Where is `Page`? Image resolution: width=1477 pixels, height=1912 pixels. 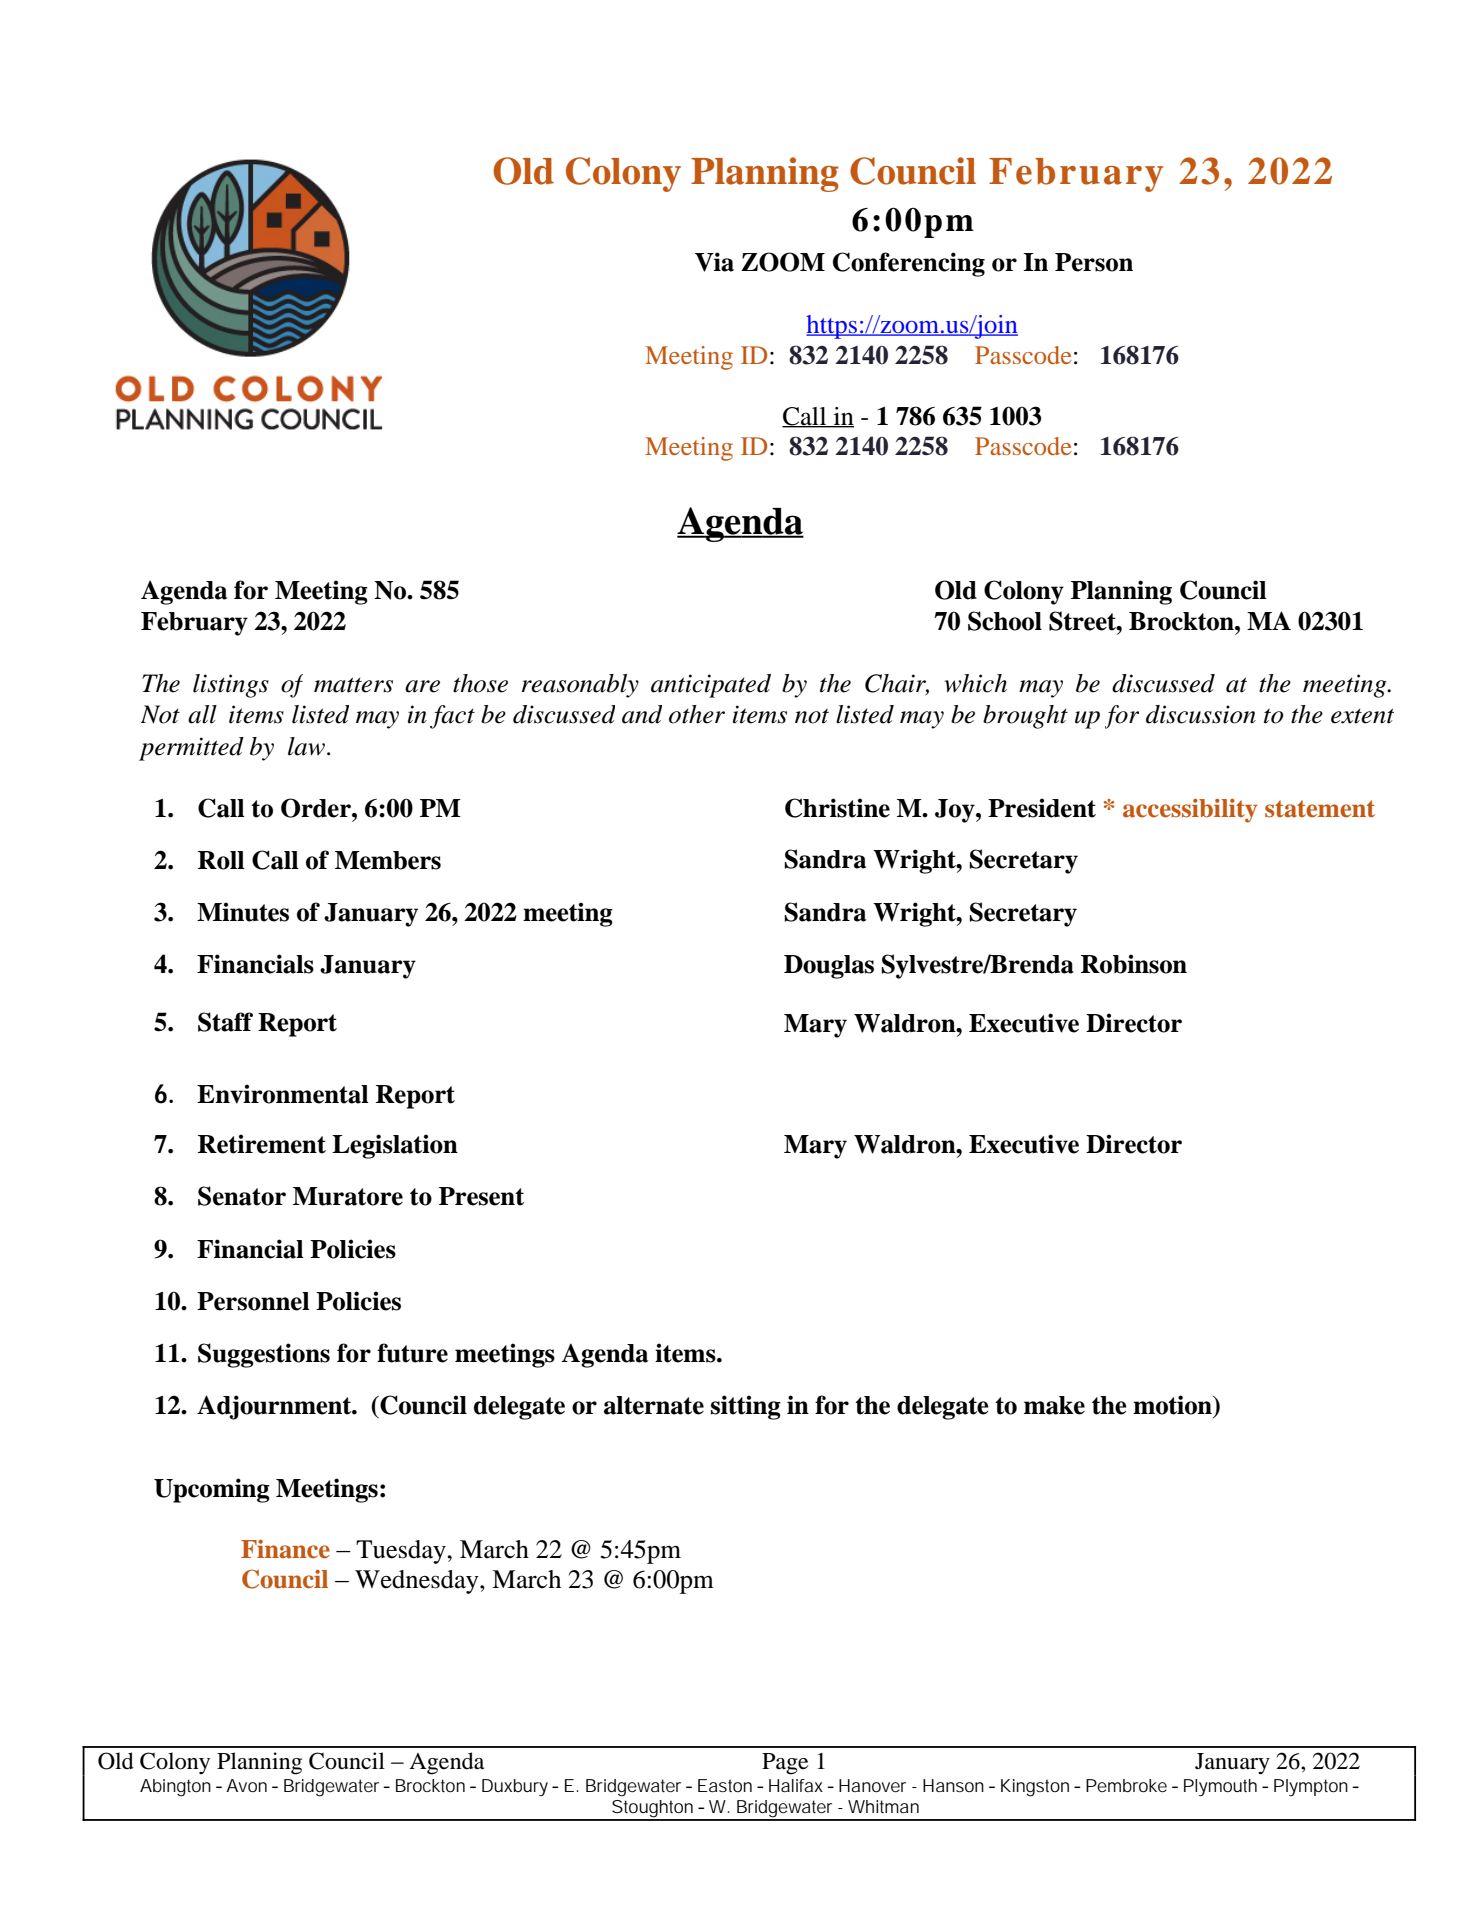 Page is located at coordinates (785, 1764).
